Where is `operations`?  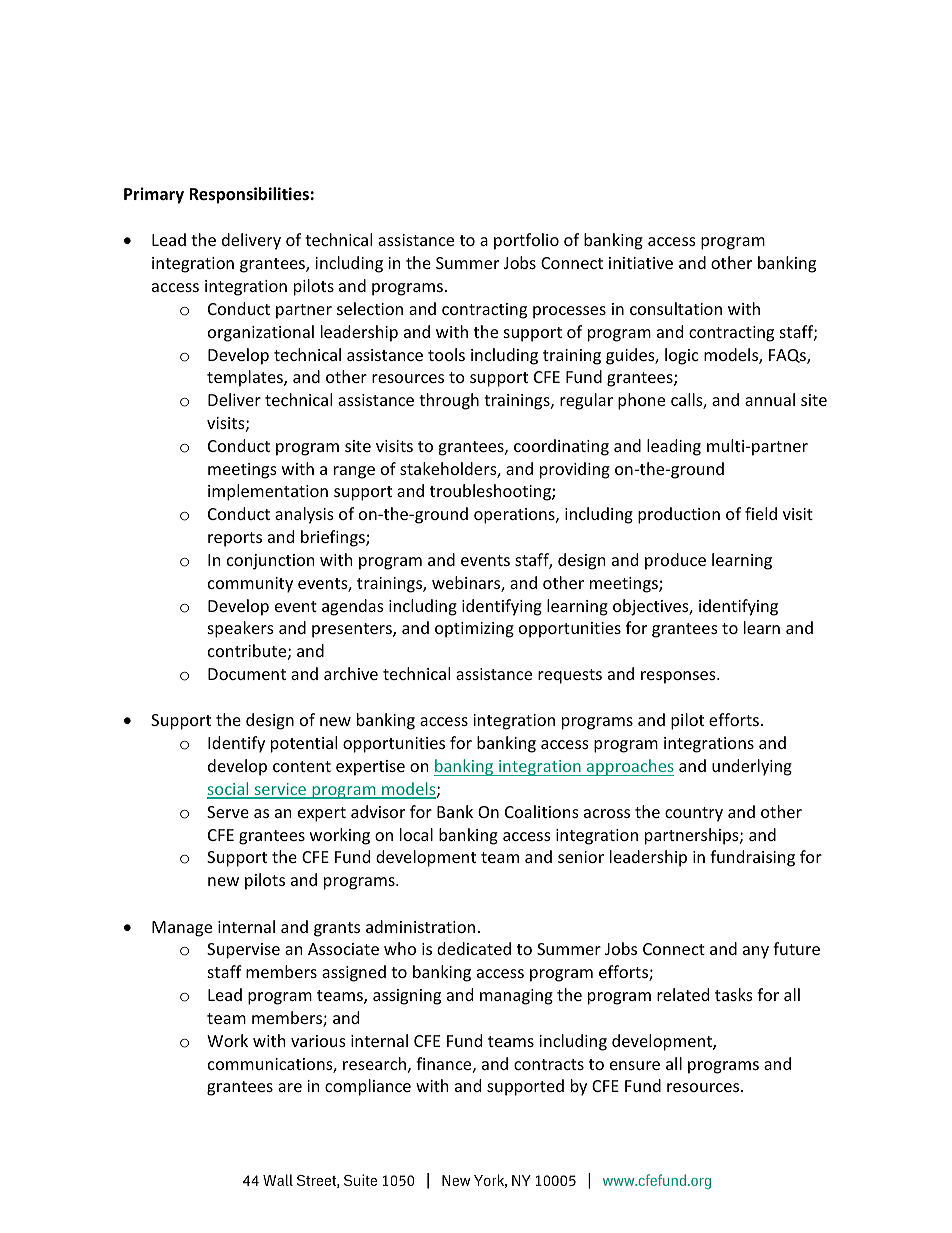
operations is located at coordinates (515, 516).
